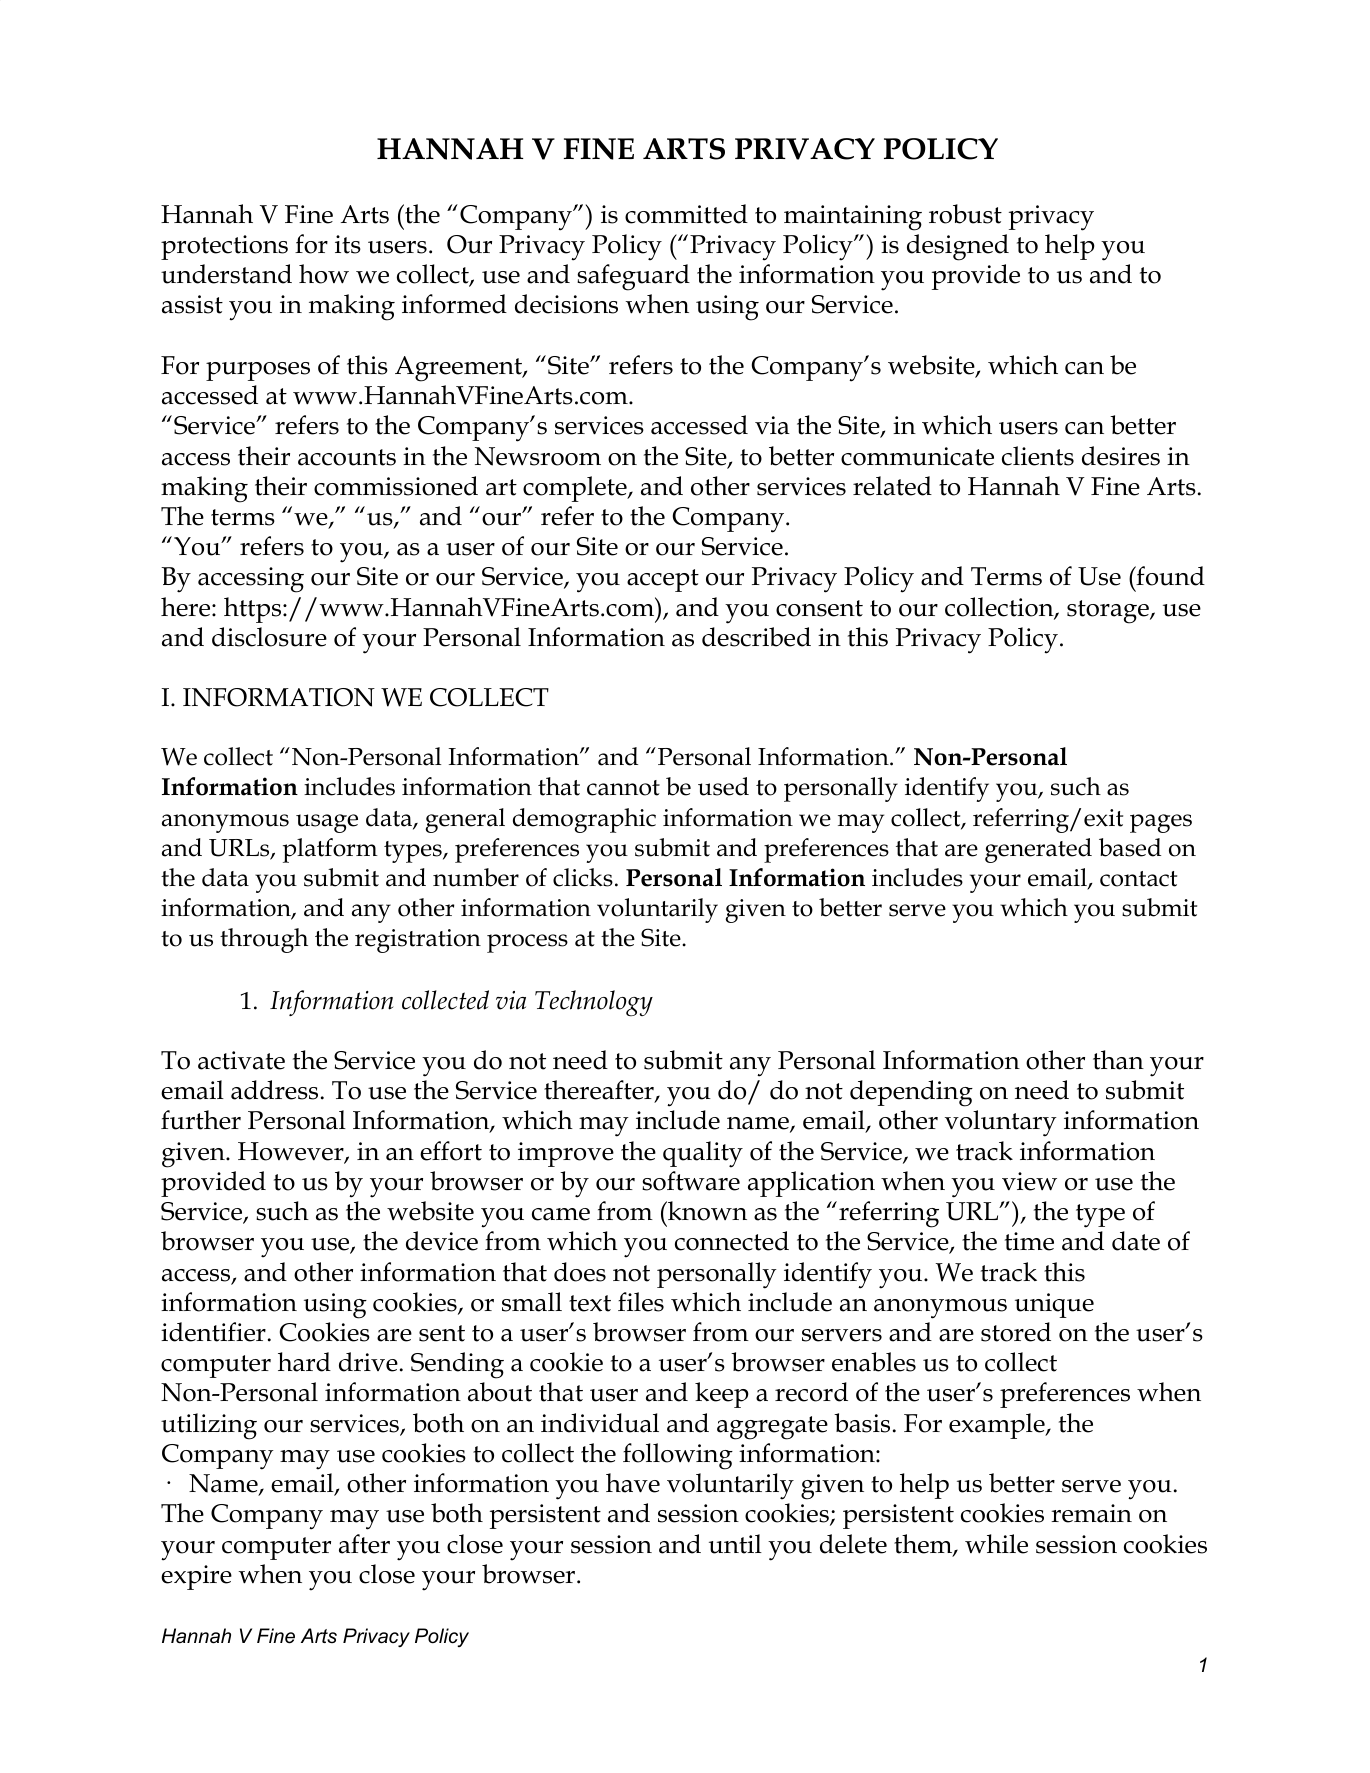 This document has width=1370, height=1773. I want to click on expire, so click(196, 1577).
